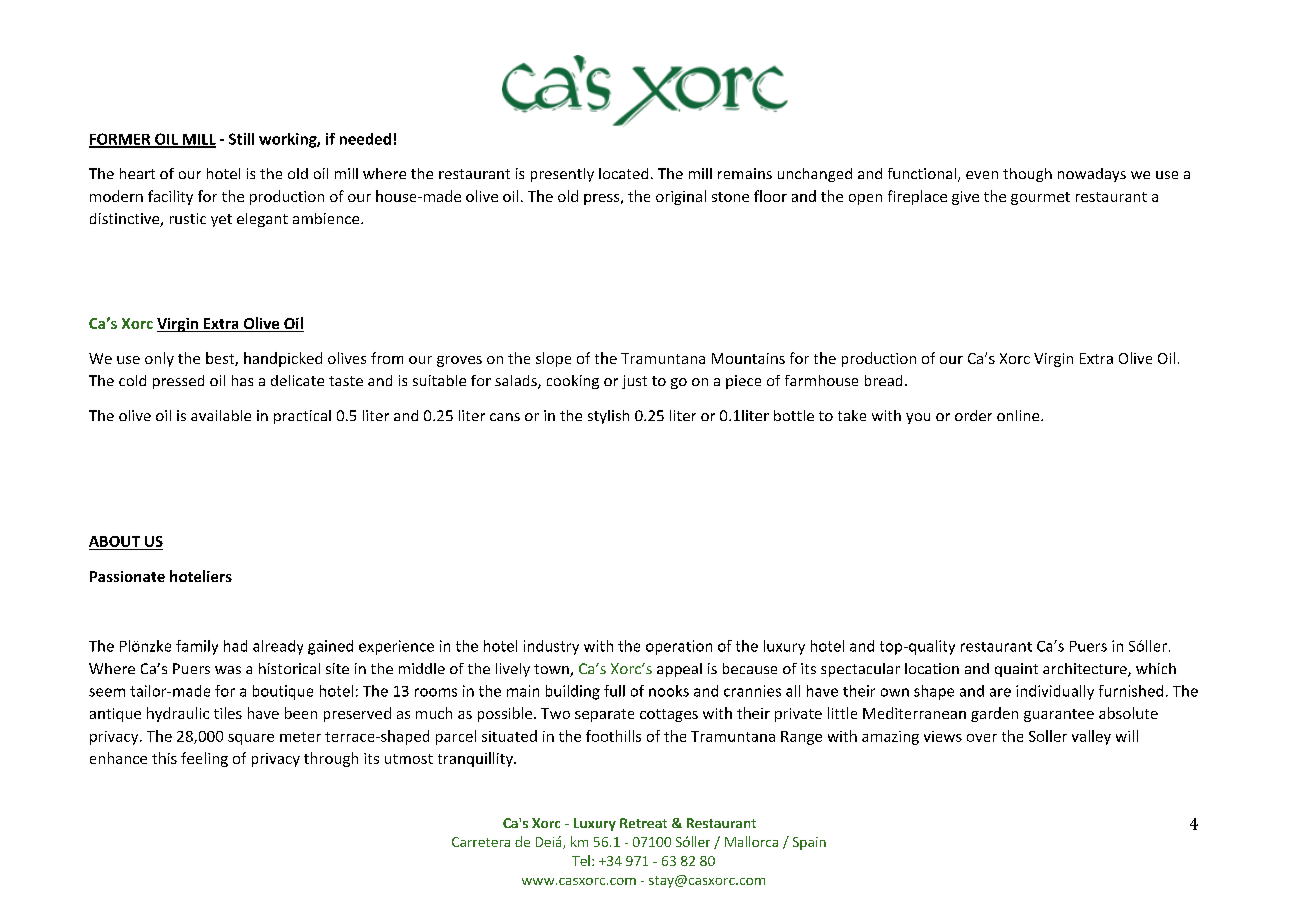 This screenshot has width=1308, height=924. What do you see at coordinates (127, 576) in the screenshot?
I see `Passionate` at bounding box center [127, 576].
